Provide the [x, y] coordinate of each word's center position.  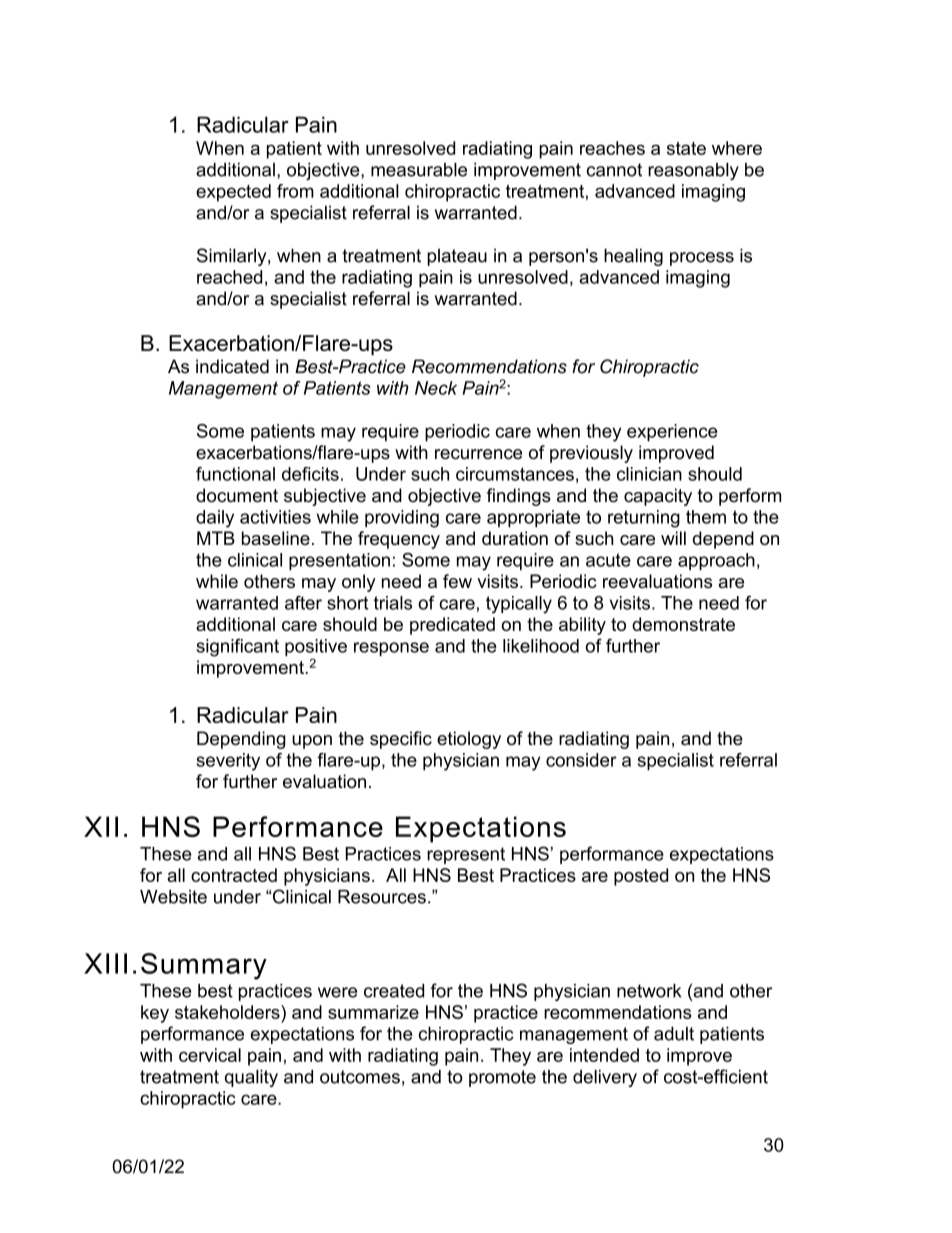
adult [674, 1034]
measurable [419, 170]
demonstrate [683, 624]
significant [237, 647]
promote [502, 1078]
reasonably [693, 171]
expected [233, 193]
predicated [452, 626]
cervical [210, 1055]
